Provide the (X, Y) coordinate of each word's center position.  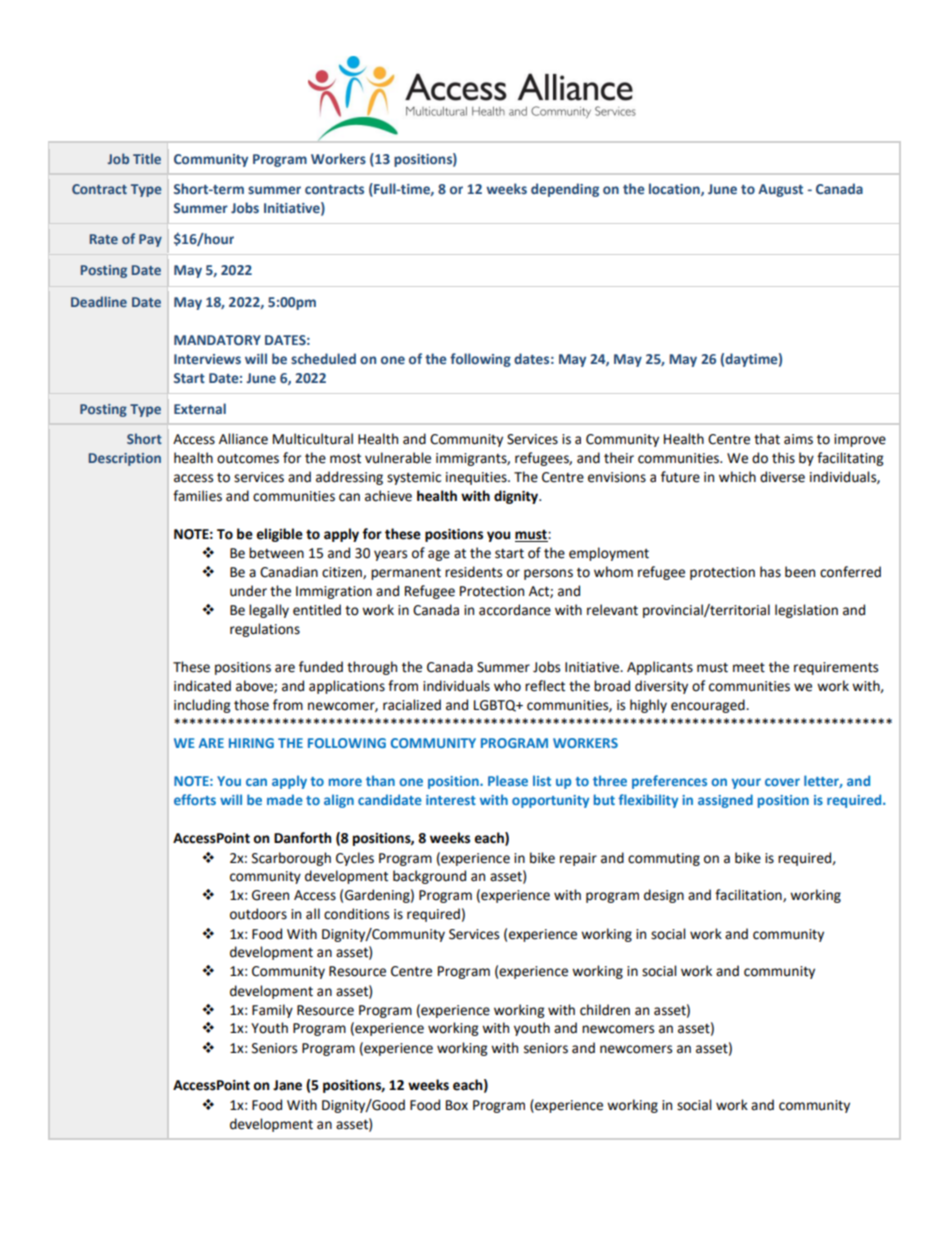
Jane (287, 1085)
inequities (477, 478)
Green (270, 895)
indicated (202, 686)
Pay (150, 240)
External (200, 408)
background (429, 877)
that (767, 439)
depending (565, 190)
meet (749, 668)
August (780, 190)
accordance (515, 610)
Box (457, 1105)
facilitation (749, 895)
